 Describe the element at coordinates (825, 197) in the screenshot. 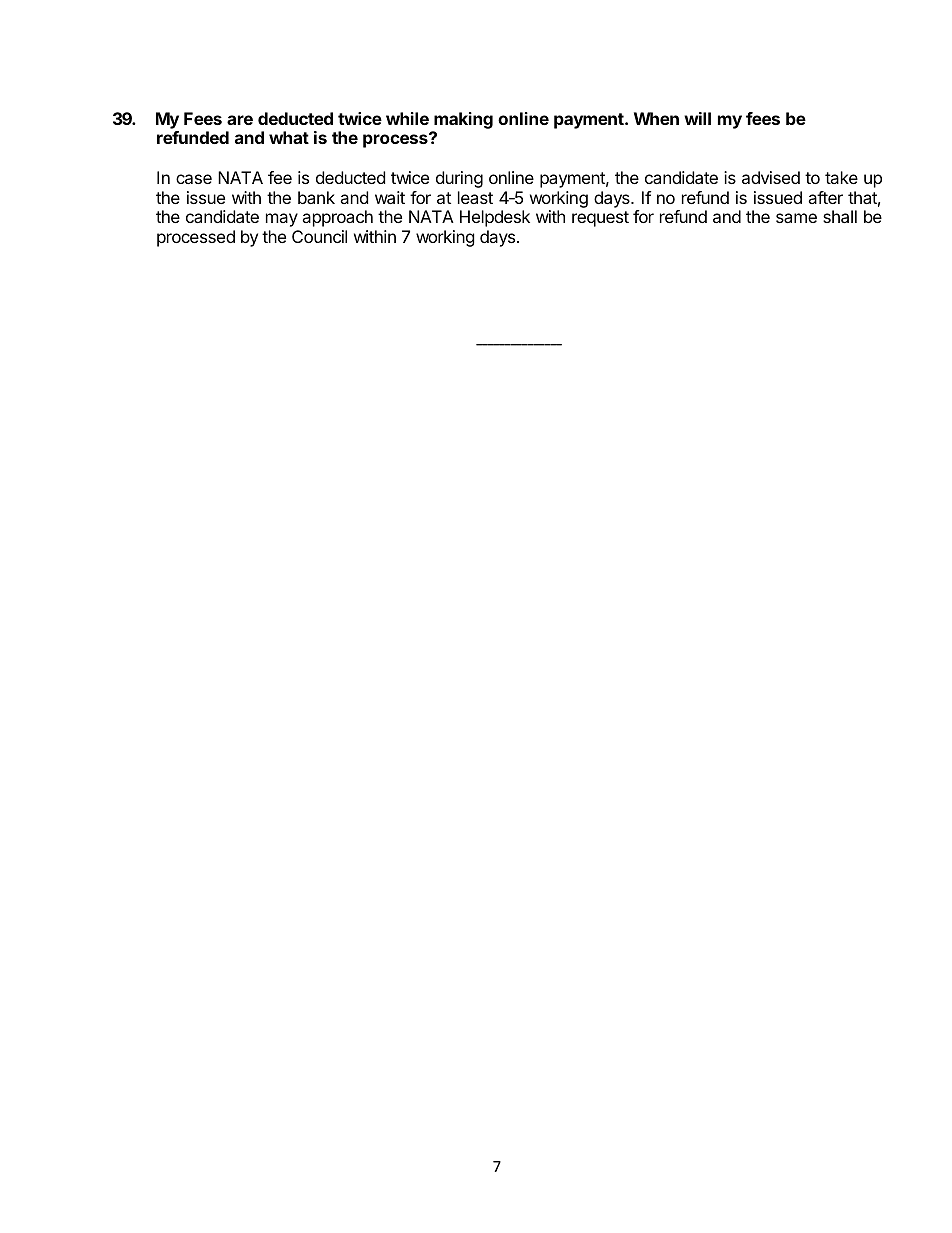

I see `after` at that location.
